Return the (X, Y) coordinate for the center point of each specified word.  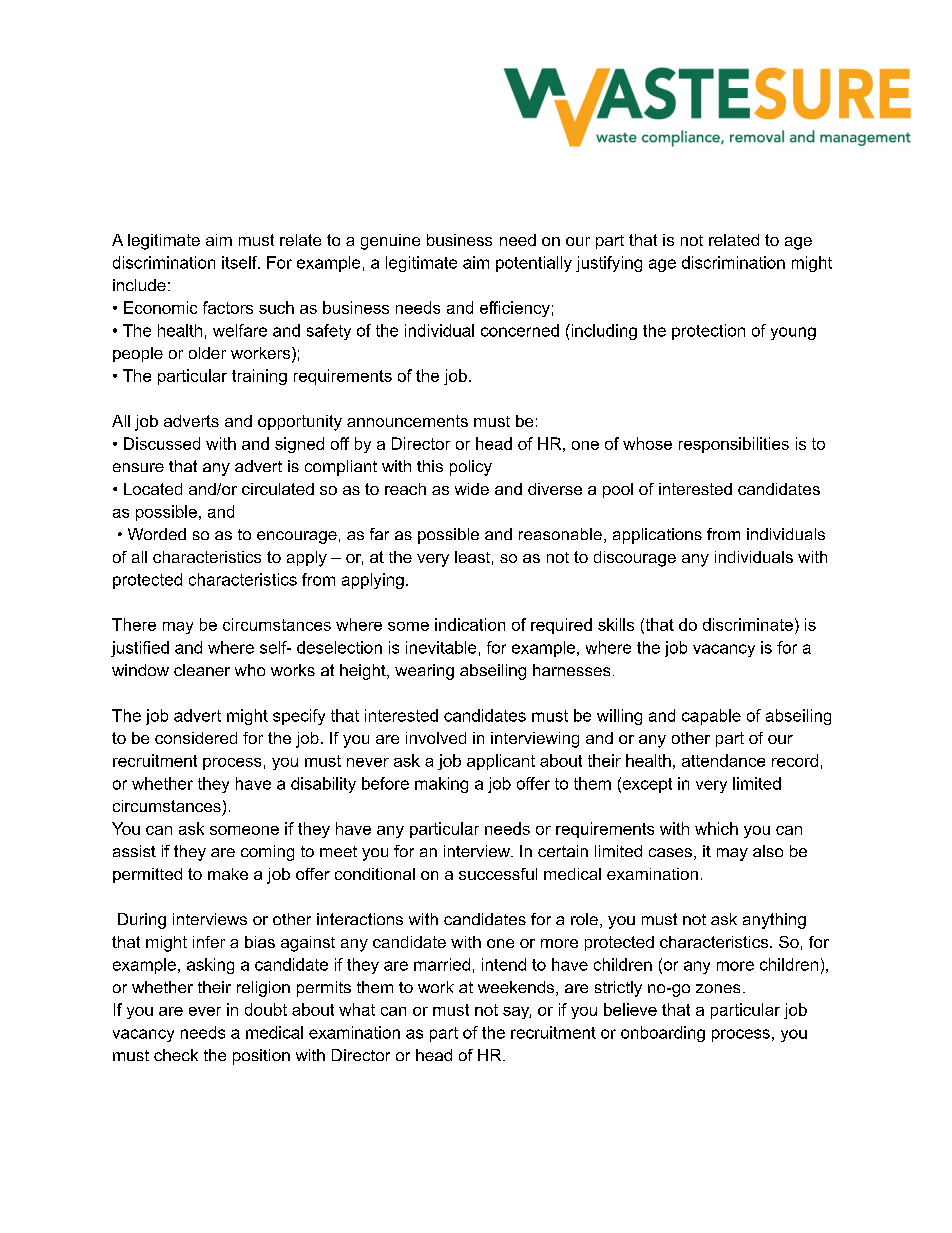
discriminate (748, 624)
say (517, 1013)
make (228, 874)
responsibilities (734, 445)
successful (498, 874)
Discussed (162, 443)
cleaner (202, 670)
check (176, 1055)
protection (708, 332)
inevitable (441, 647)
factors (228, 307)
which (716, 828)
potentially (534, 264)
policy (471, 468)
